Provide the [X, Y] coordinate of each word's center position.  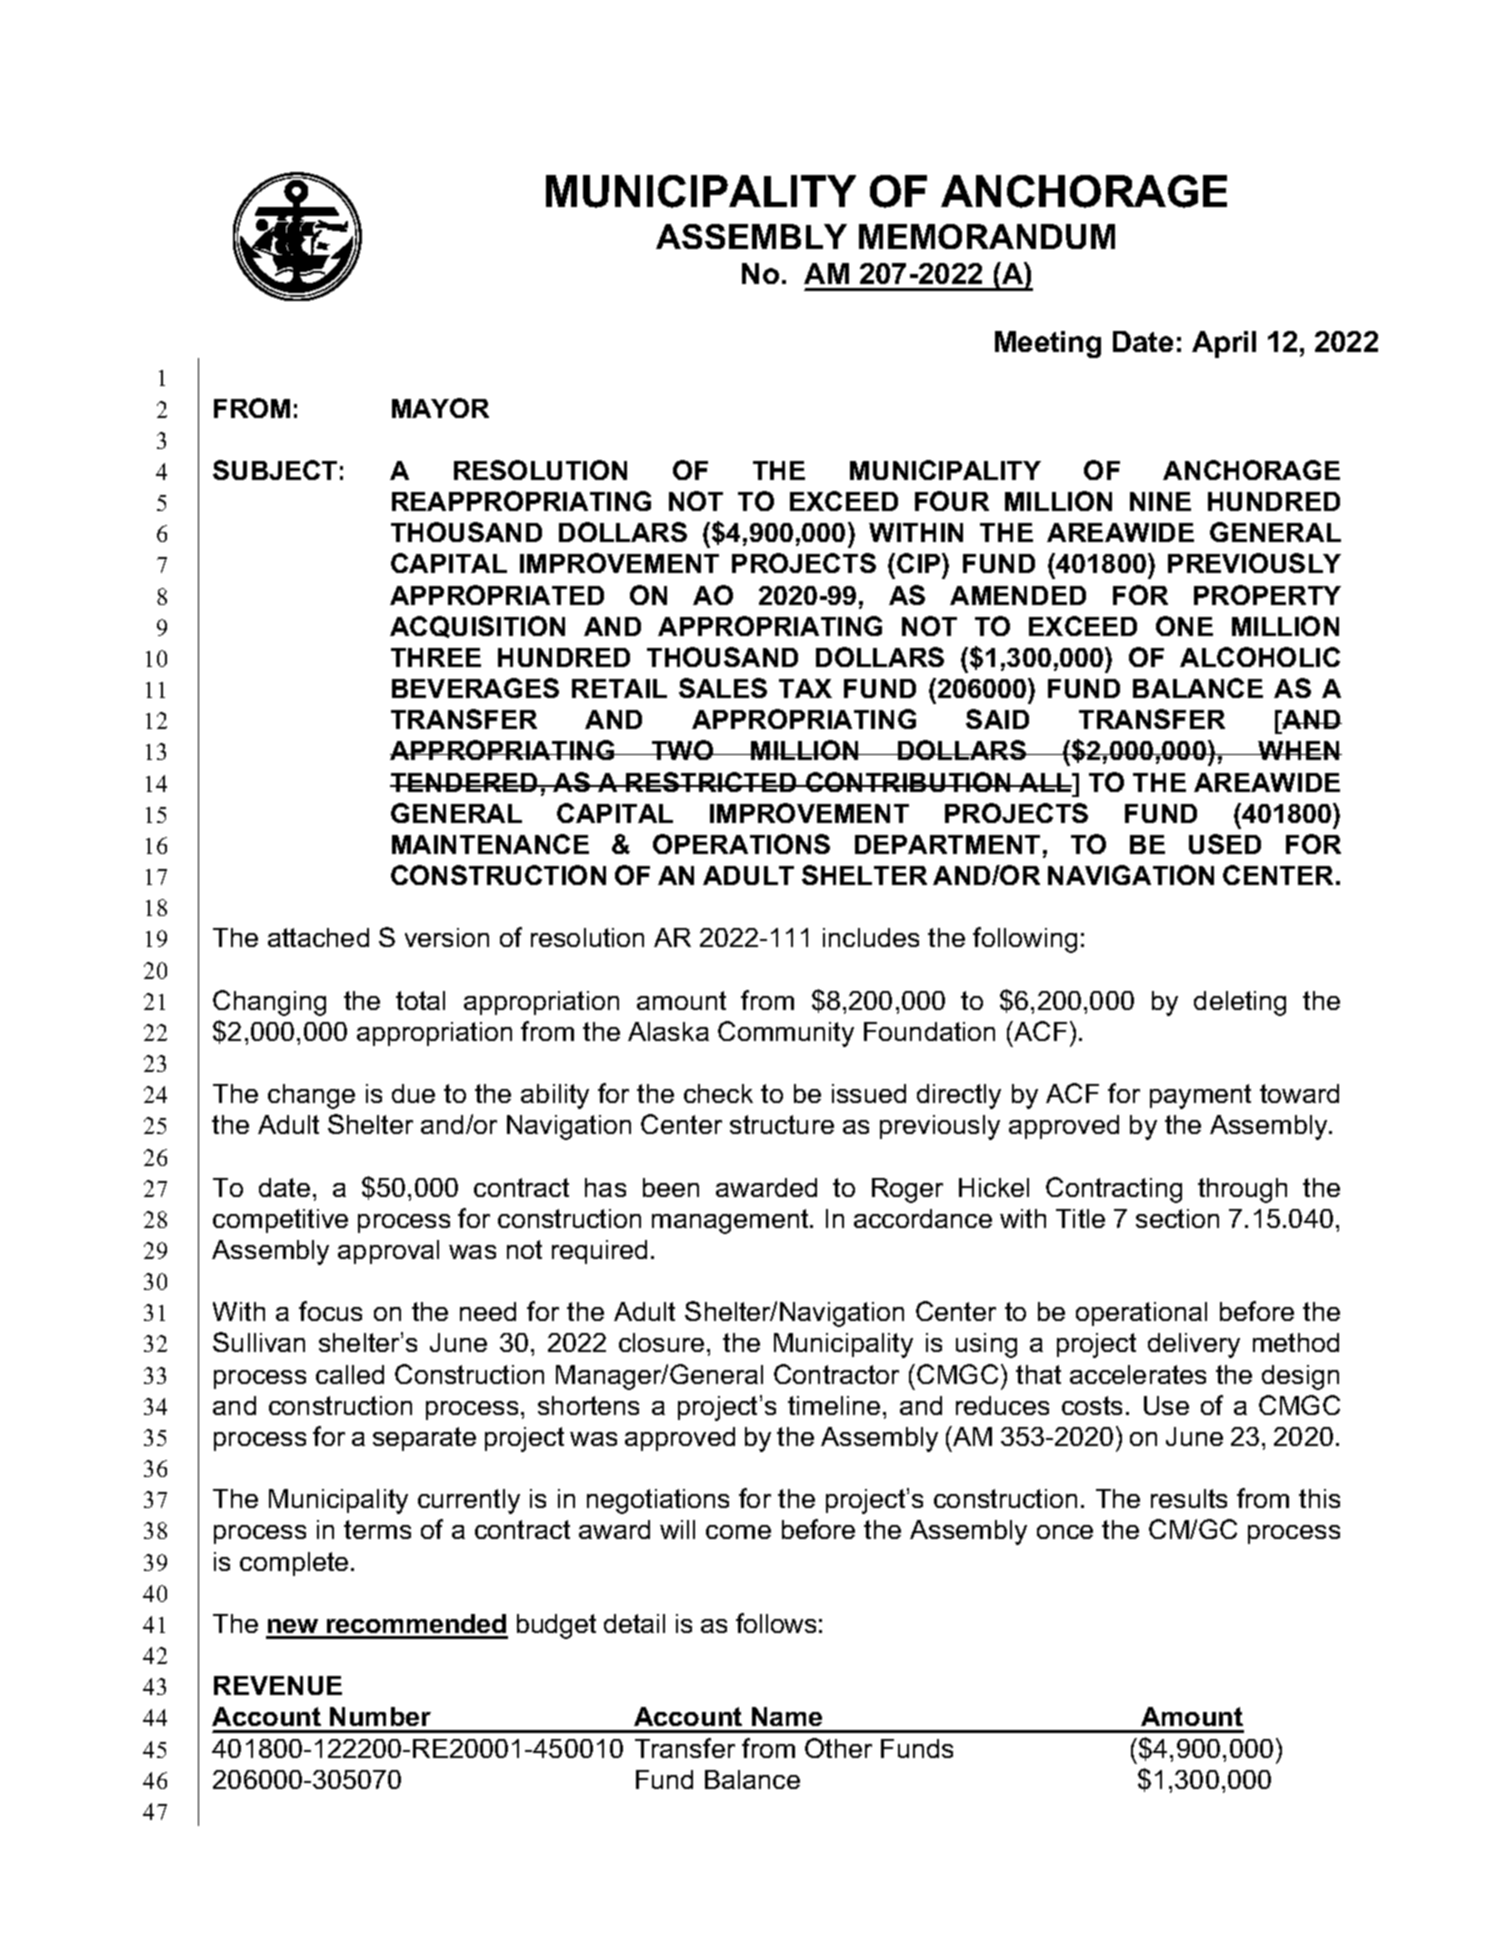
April [1224, 344]
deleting [1240, 1003]
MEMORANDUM [987, 236]
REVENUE [278, 1685]
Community [786, 1034]
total [420, 1000]
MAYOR [440, 408]
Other [838, 1748]
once [1065, 1532]
